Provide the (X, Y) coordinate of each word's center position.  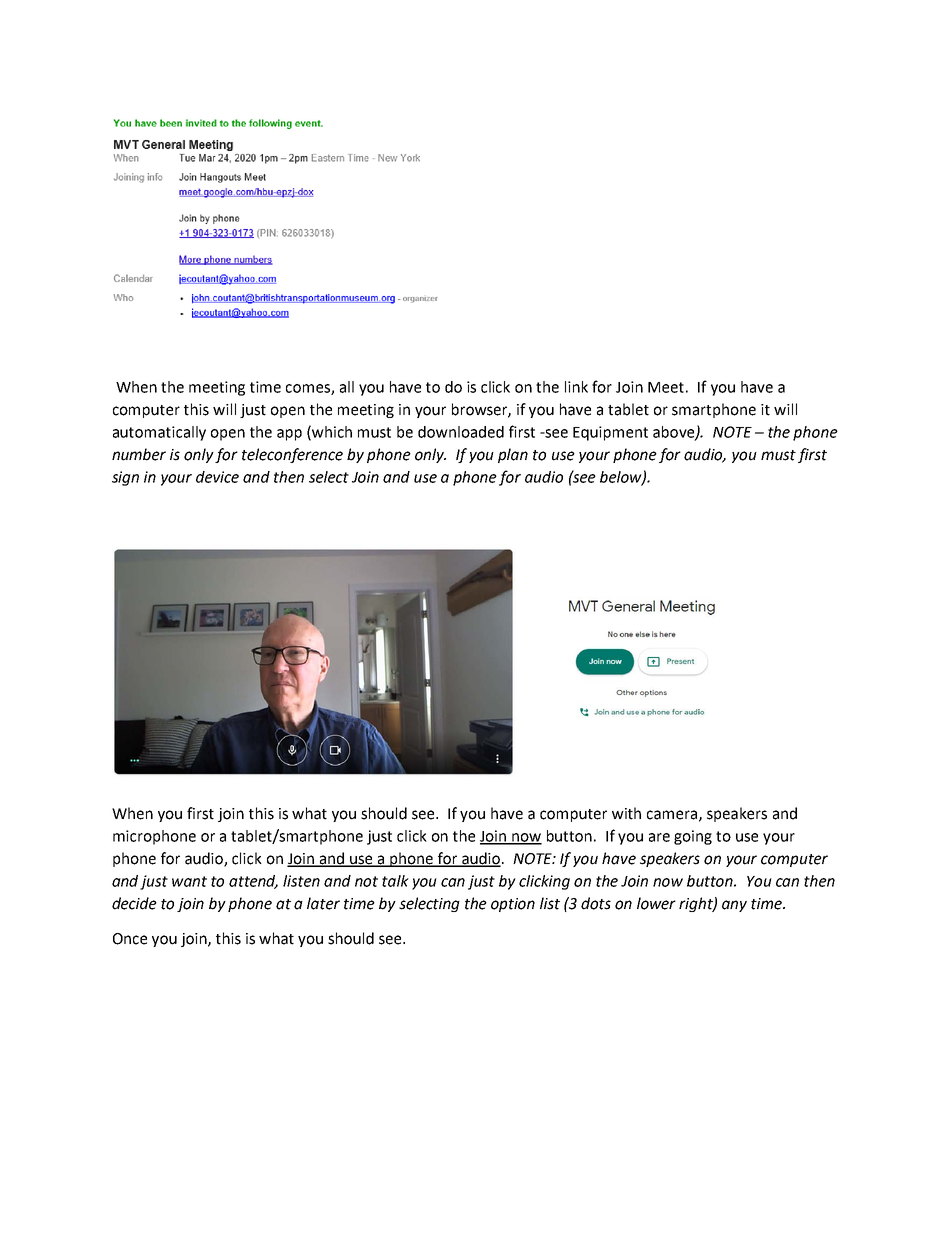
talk (395, 881)
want (189, 881)
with (626, 813)
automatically (159, 433)
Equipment (610, 433)
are (659, 837)
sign (125, 478)
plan (513, 455)
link (576, 387)
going (693, 837)
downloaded (461, 432)
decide (134, 903)
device (217, 477)
